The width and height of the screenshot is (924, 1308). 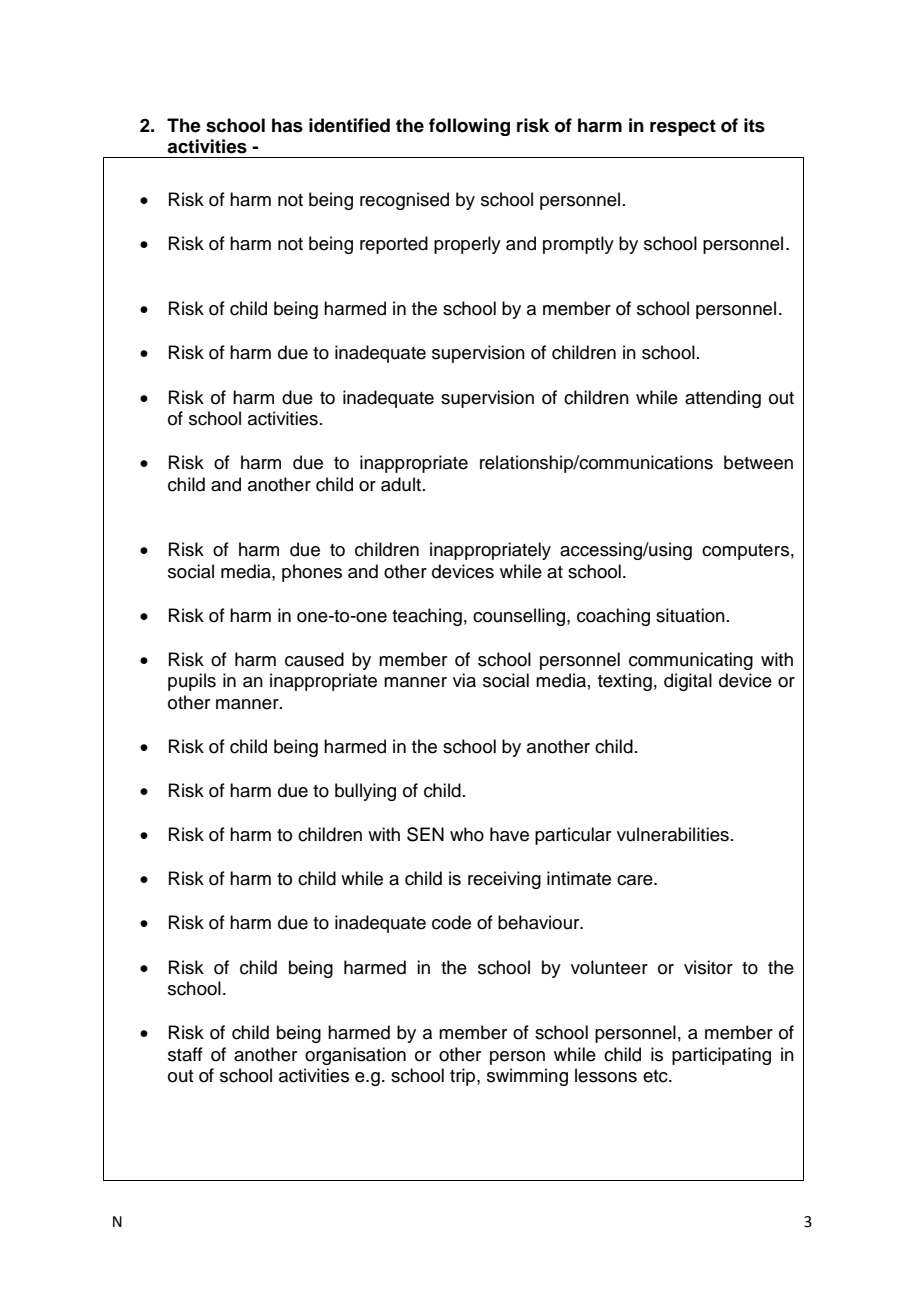 What do you see at coordinates (365, 792) in the screenshot?
I see `bullying` at bounding box center [365, 792].
